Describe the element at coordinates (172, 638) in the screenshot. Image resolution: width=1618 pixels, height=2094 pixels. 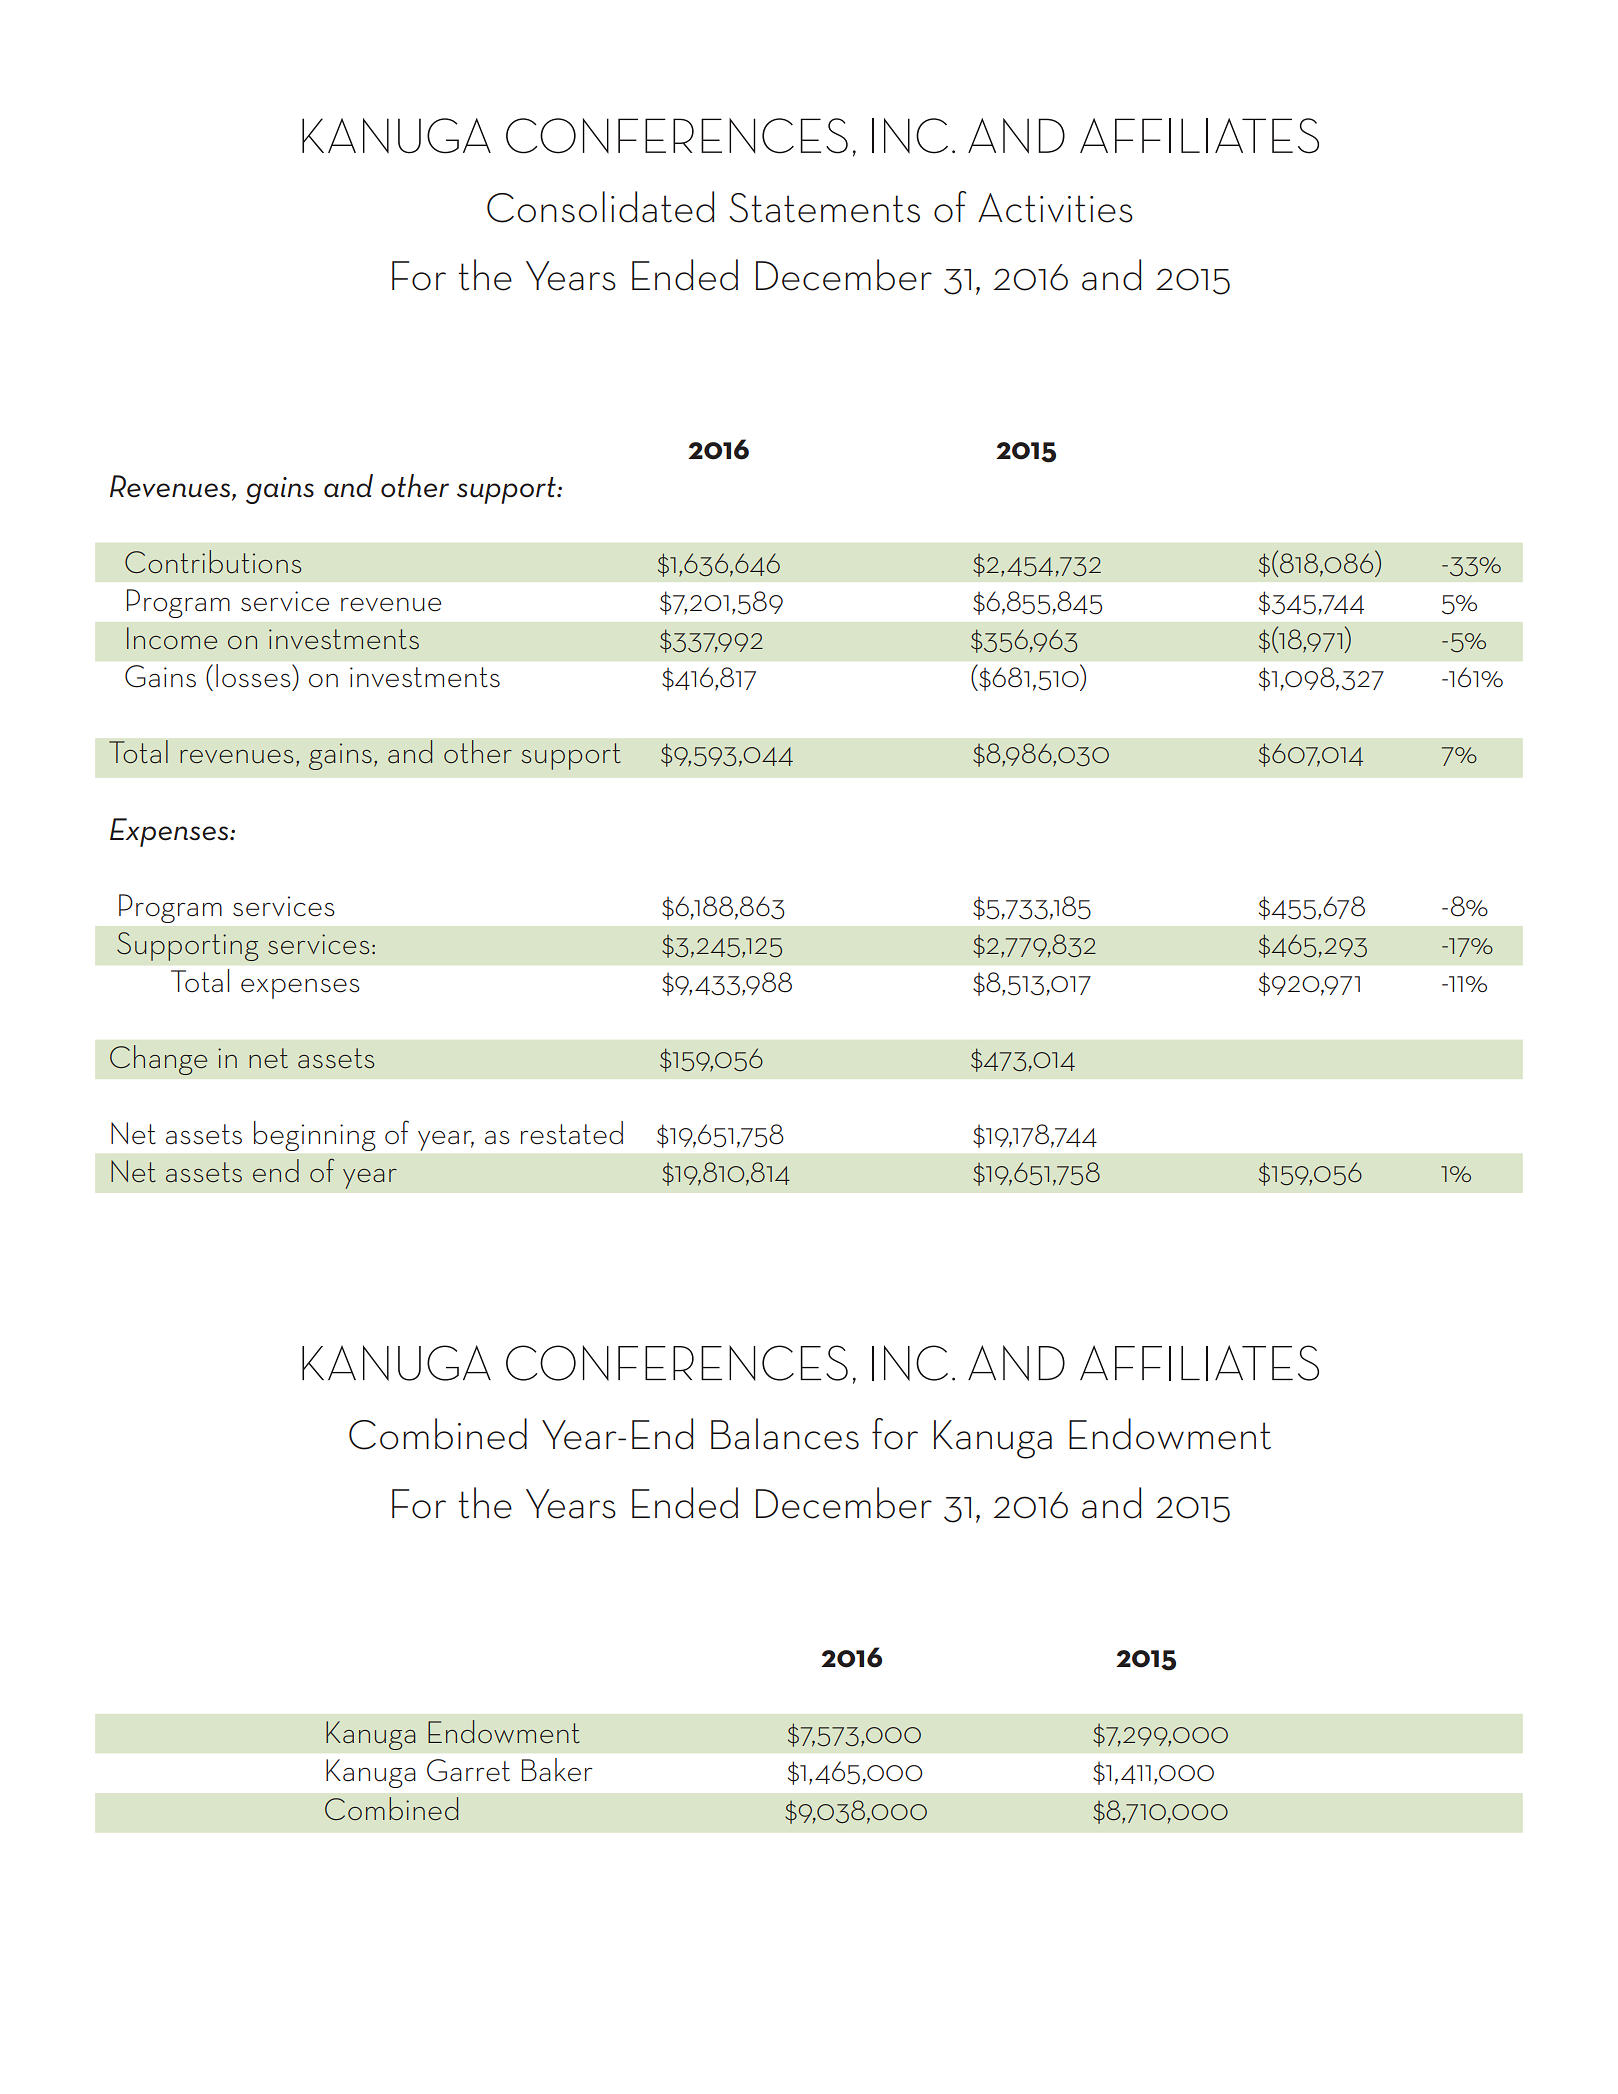
I see `Income` at that location.
